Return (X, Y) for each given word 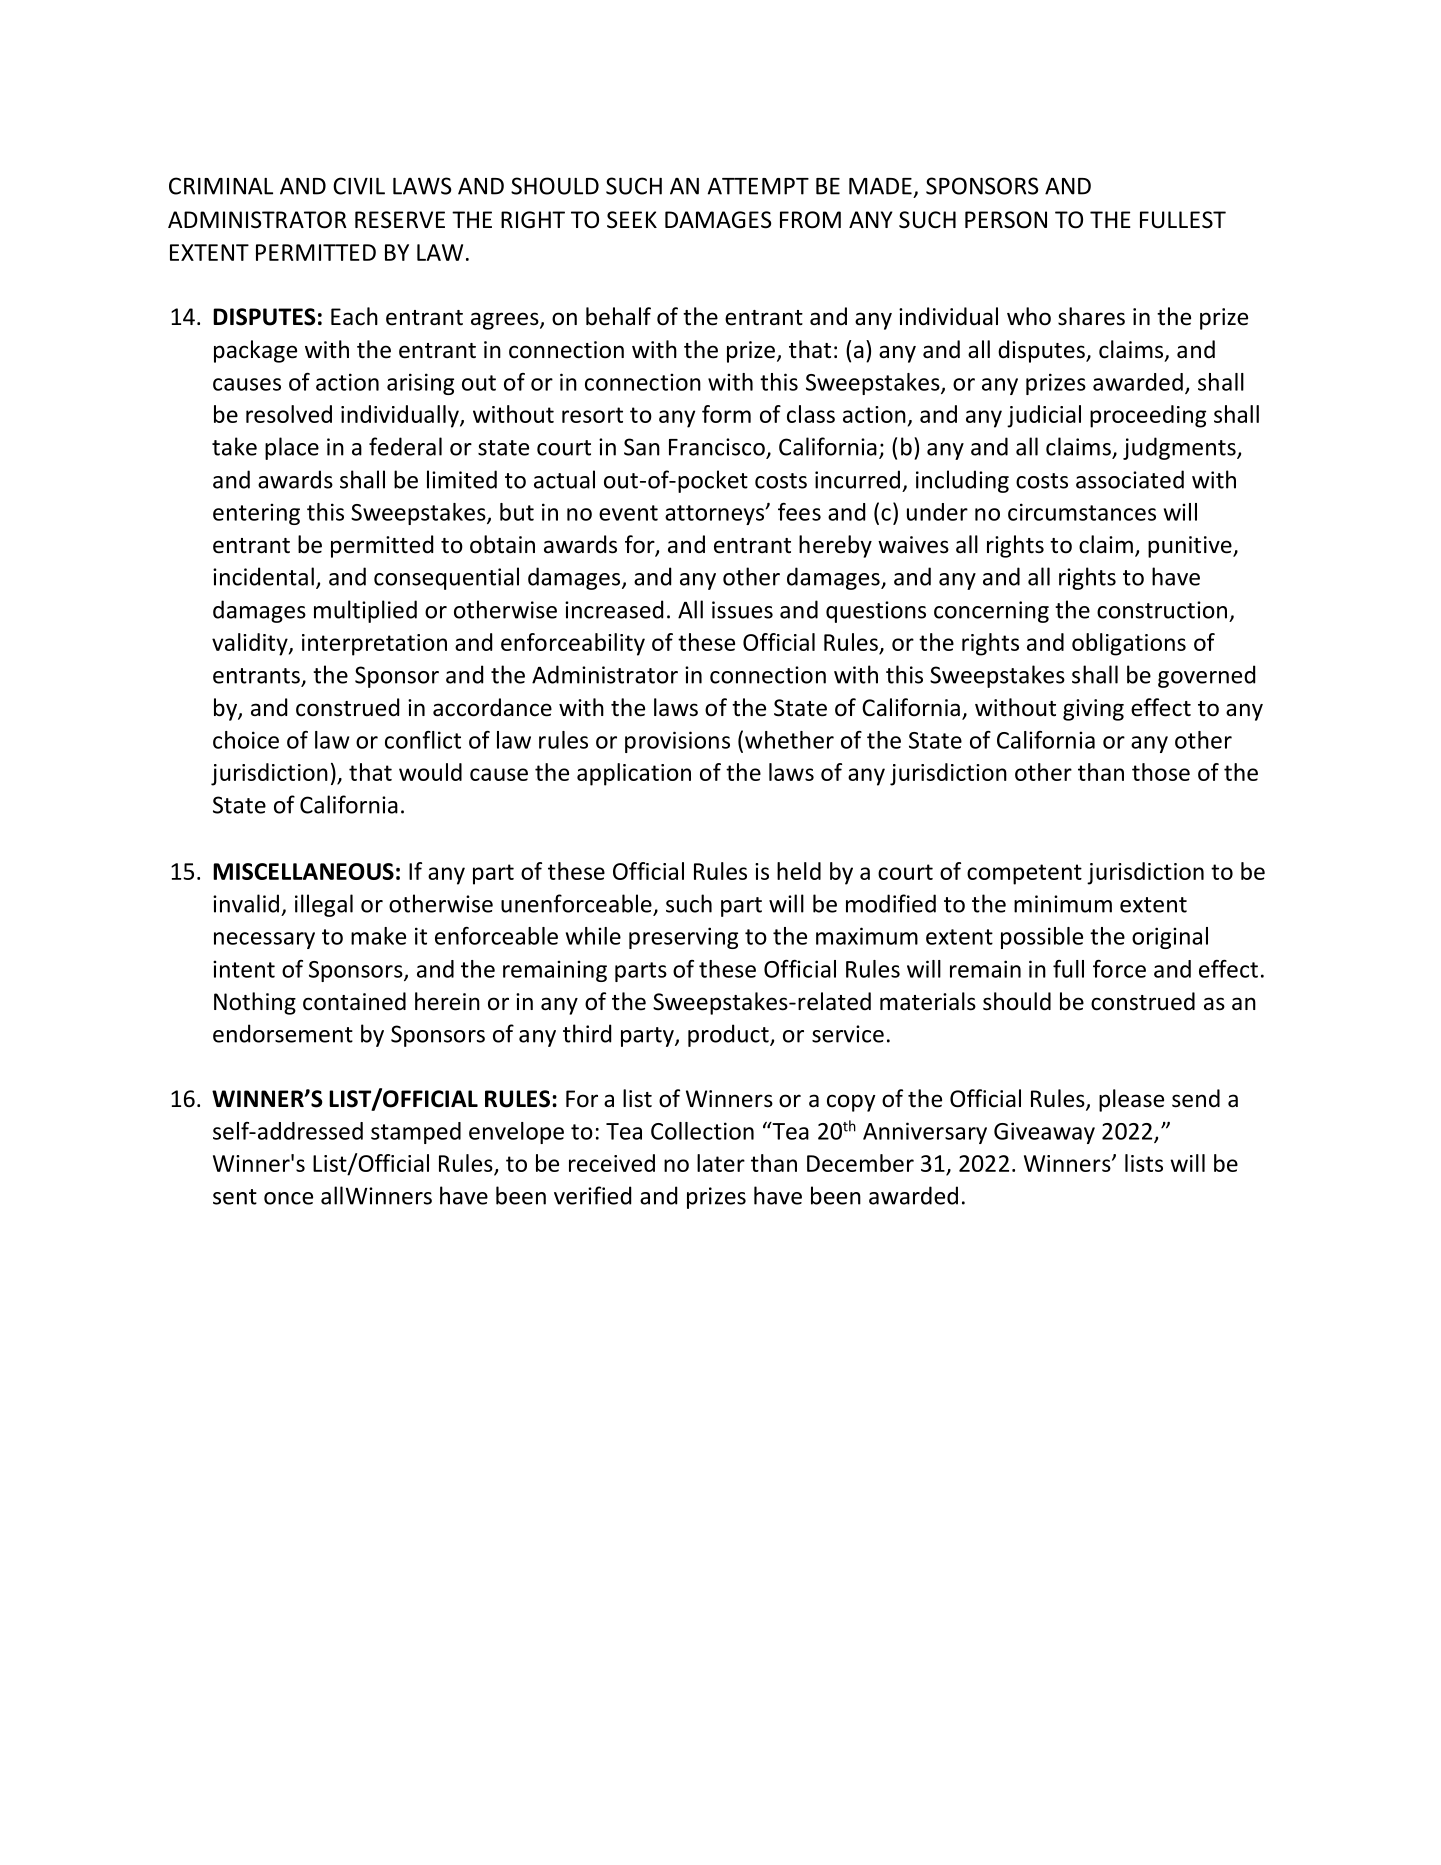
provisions (677, 742)
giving (1093, 710)
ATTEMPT (758, 186)
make (378, 936)
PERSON (1006, 220)
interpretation (374, 645)
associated (1130, 479)
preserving (683, 938)
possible (1042, 938)
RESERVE (400, 220)
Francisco (717, 447)
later (721, 1163)
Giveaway (1044, 1133)
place (292, 448)
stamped (416, 1133)
